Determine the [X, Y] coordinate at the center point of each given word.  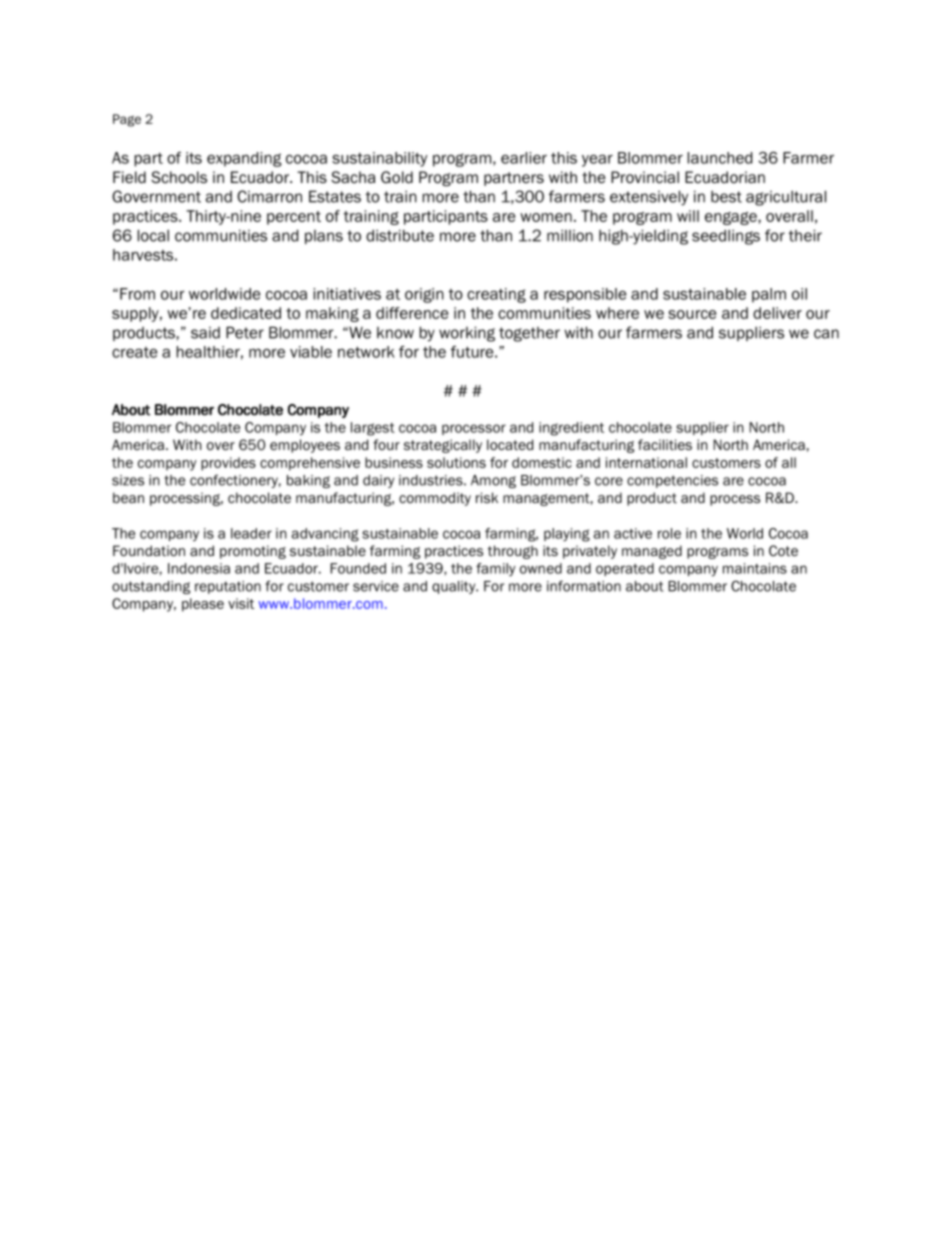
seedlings [726, 237]
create [135, 352]
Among [493, 481]
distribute [400, 235]
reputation [228, 587]
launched [720, 158]
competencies [672, 481]
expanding [244, 159]
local [153, 235]
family [496, 569]
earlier [524, 158]
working [467, 334]
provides [228, 464]
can [826, 334]
